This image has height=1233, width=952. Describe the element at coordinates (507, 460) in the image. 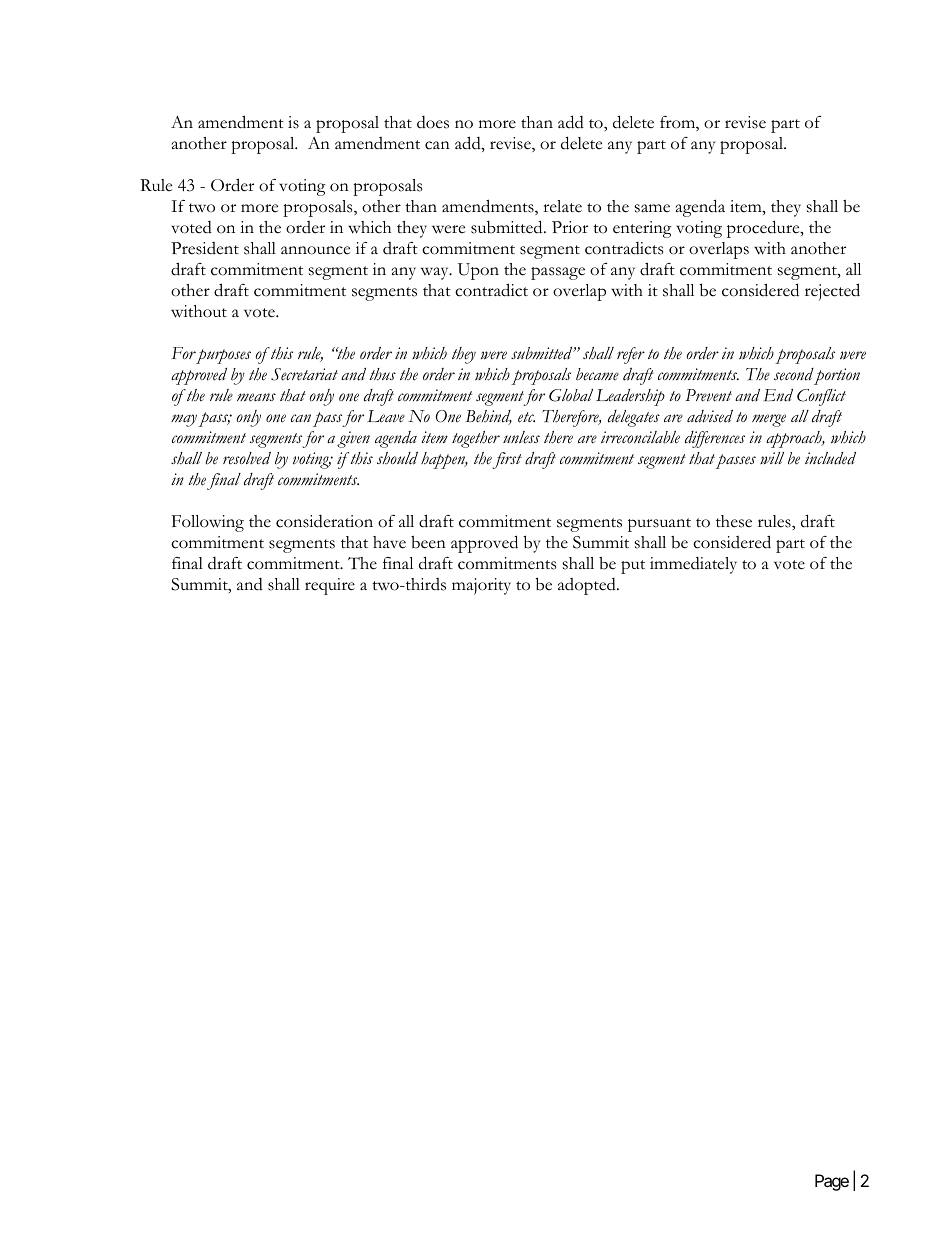

I see `first` at that location.
